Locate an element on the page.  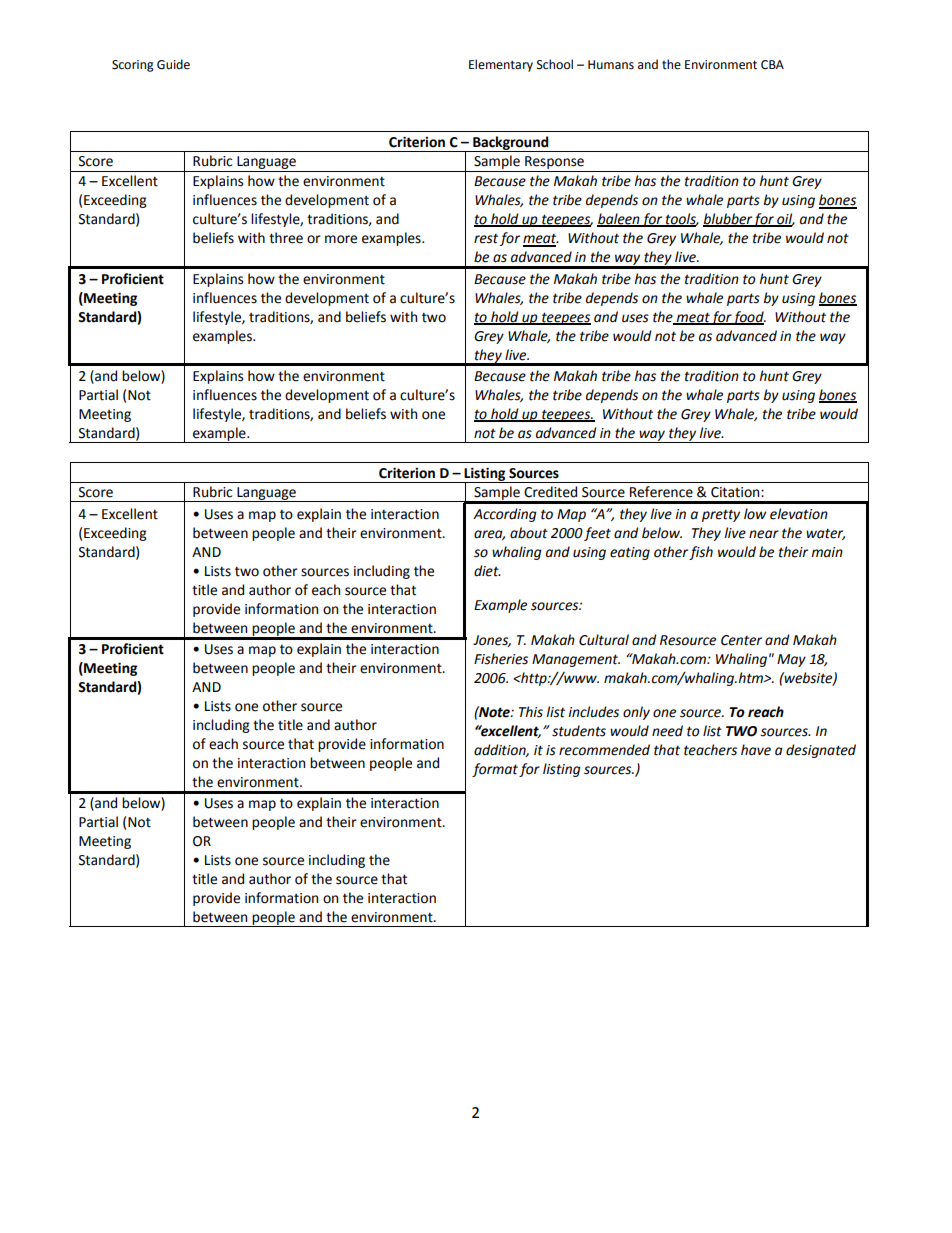
CBA is located at coordinates (772, 65).
